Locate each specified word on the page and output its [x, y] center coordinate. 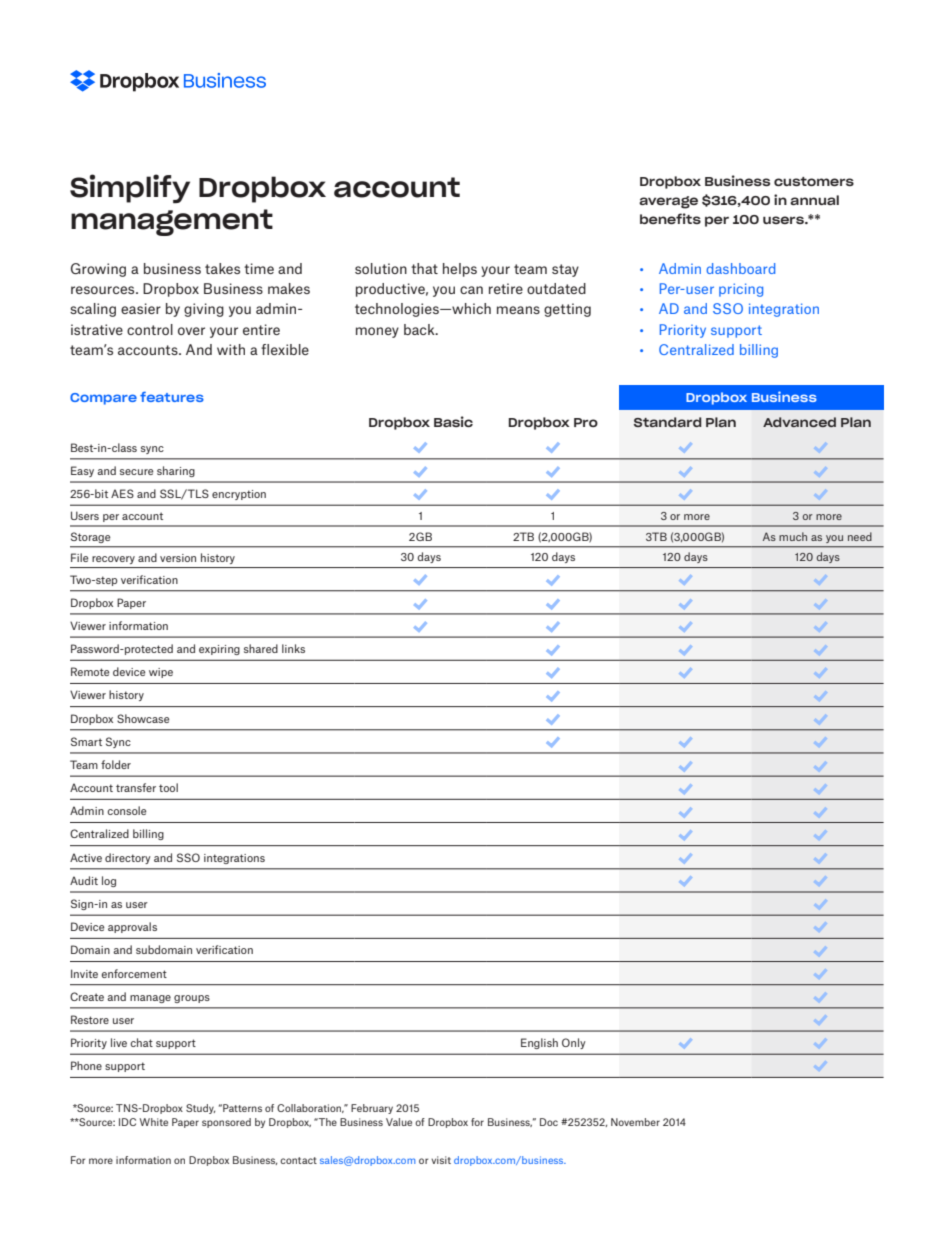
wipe [161, 673]
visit [441, 1160]
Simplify [130, 189]
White [154, 1122]
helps [460, 270]
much [793, 536]
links [293, 648]
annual [814, 200]
